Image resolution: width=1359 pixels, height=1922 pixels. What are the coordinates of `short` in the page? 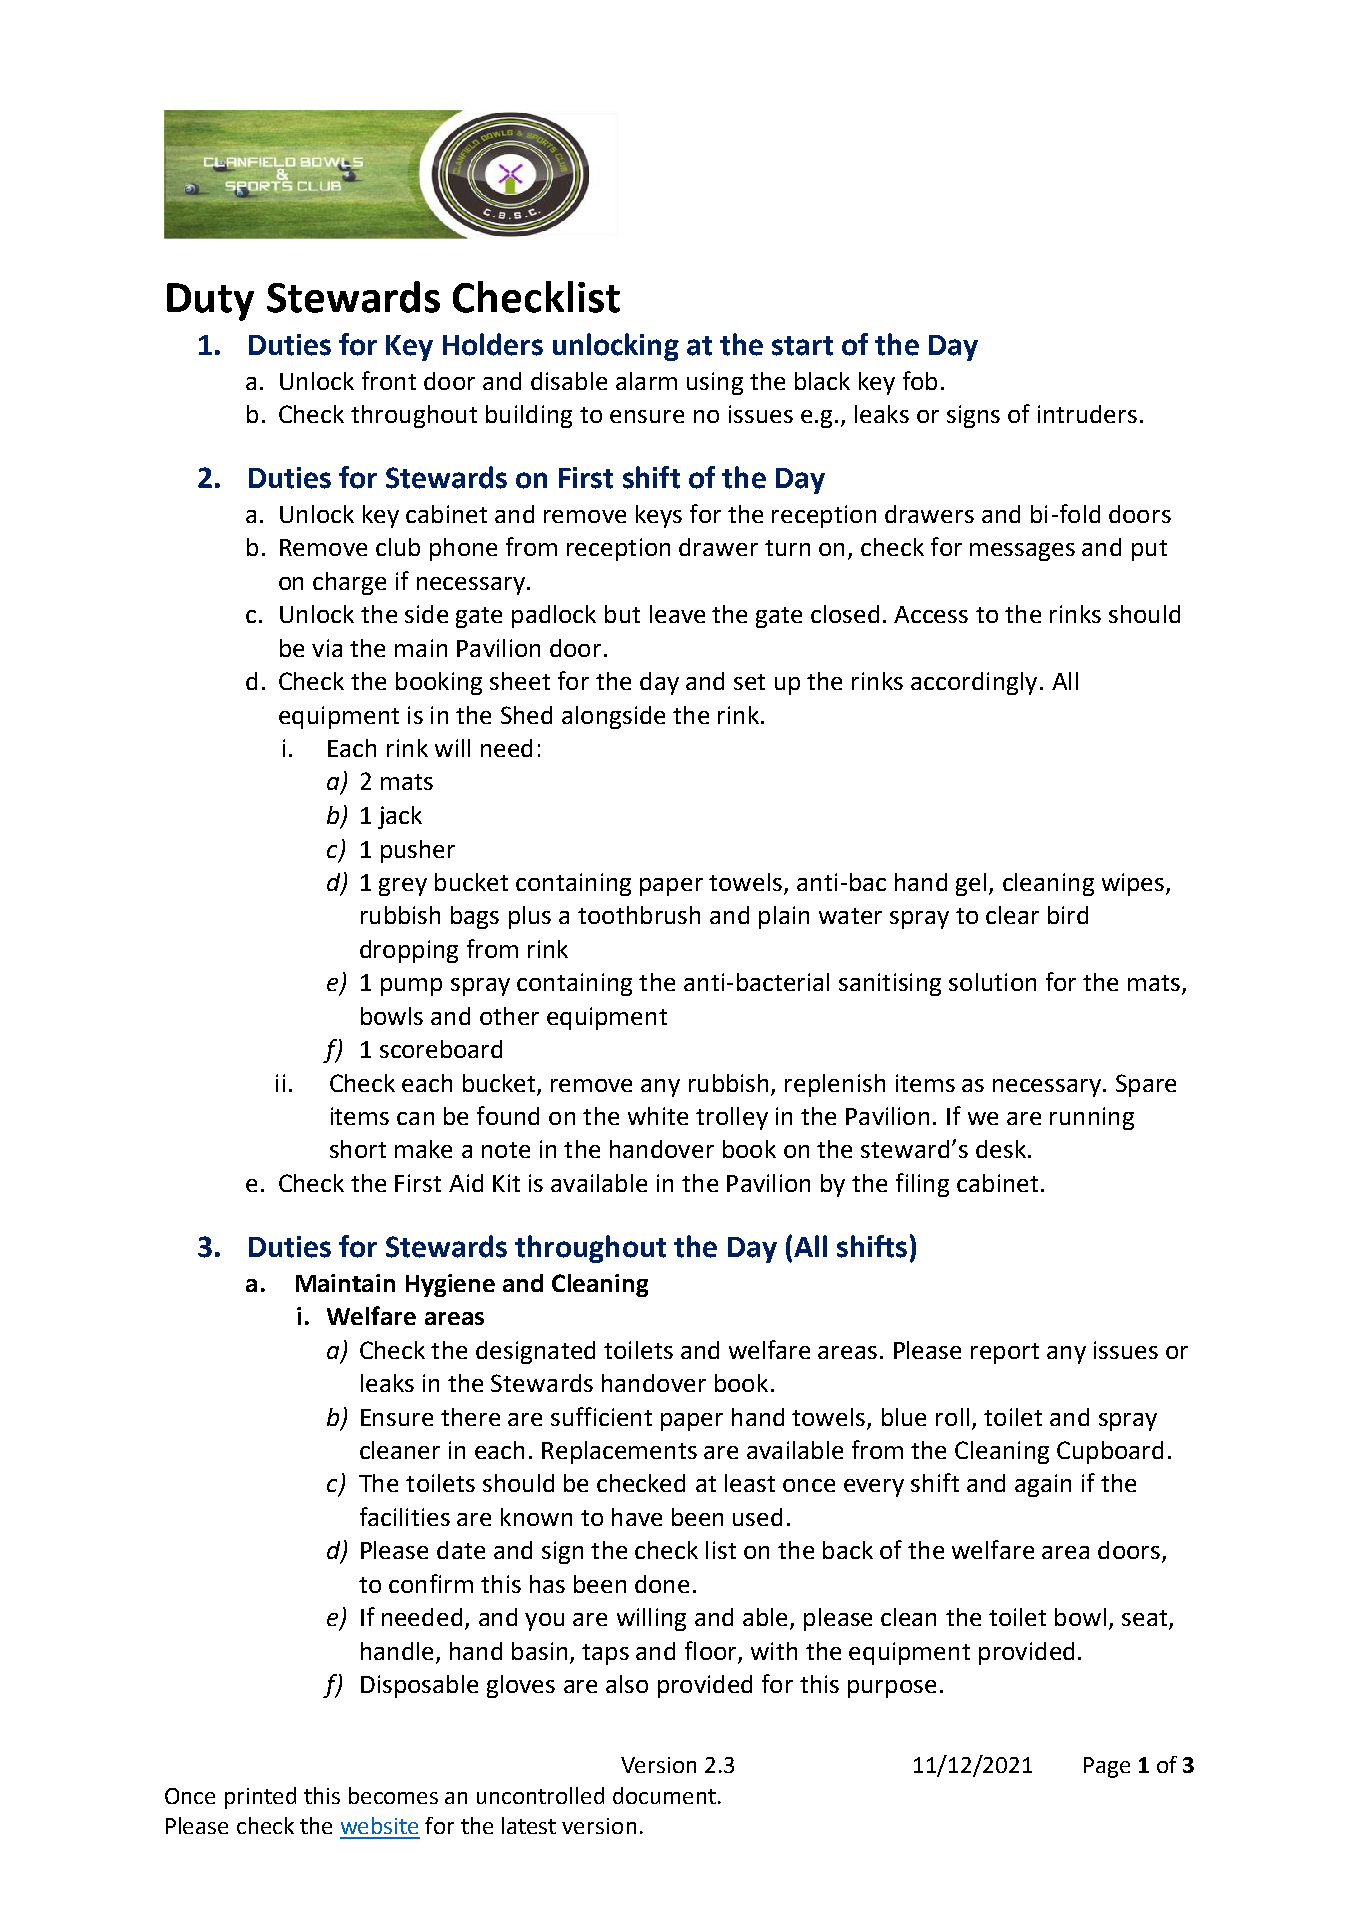 It's located at (358, 1149).
